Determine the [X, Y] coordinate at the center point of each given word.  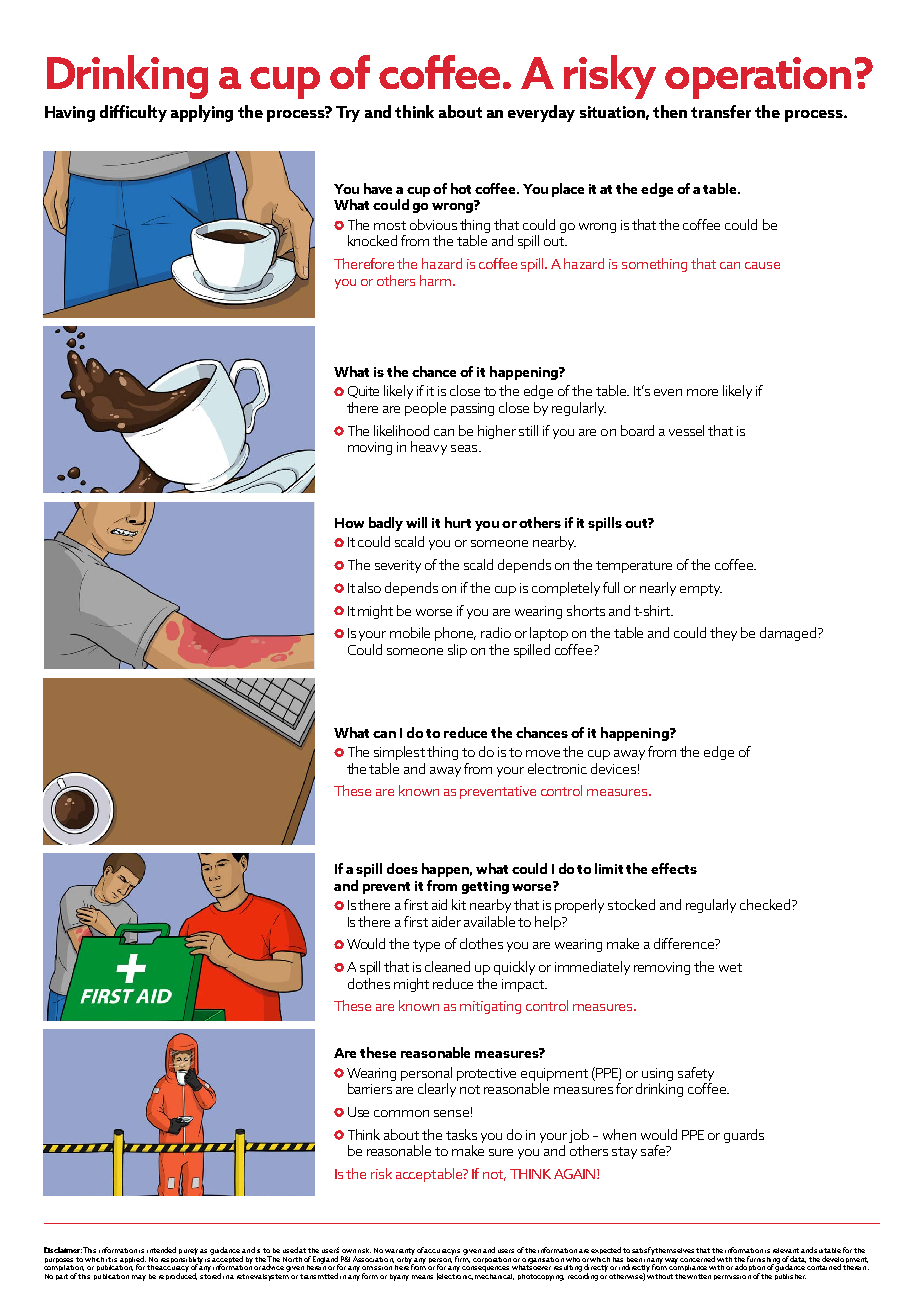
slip [457, 651]
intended [161, 1250]
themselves [676, 1250]
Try [348, 114]
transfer [721, 111]
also [369, 587]
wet [730, 967]
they [723, 634]
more [702, 392]
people [425, 409]
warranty [400, 1251]
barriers [370, 1088]
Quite [363, 392]
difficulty [133, 113]
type [426, 946]
